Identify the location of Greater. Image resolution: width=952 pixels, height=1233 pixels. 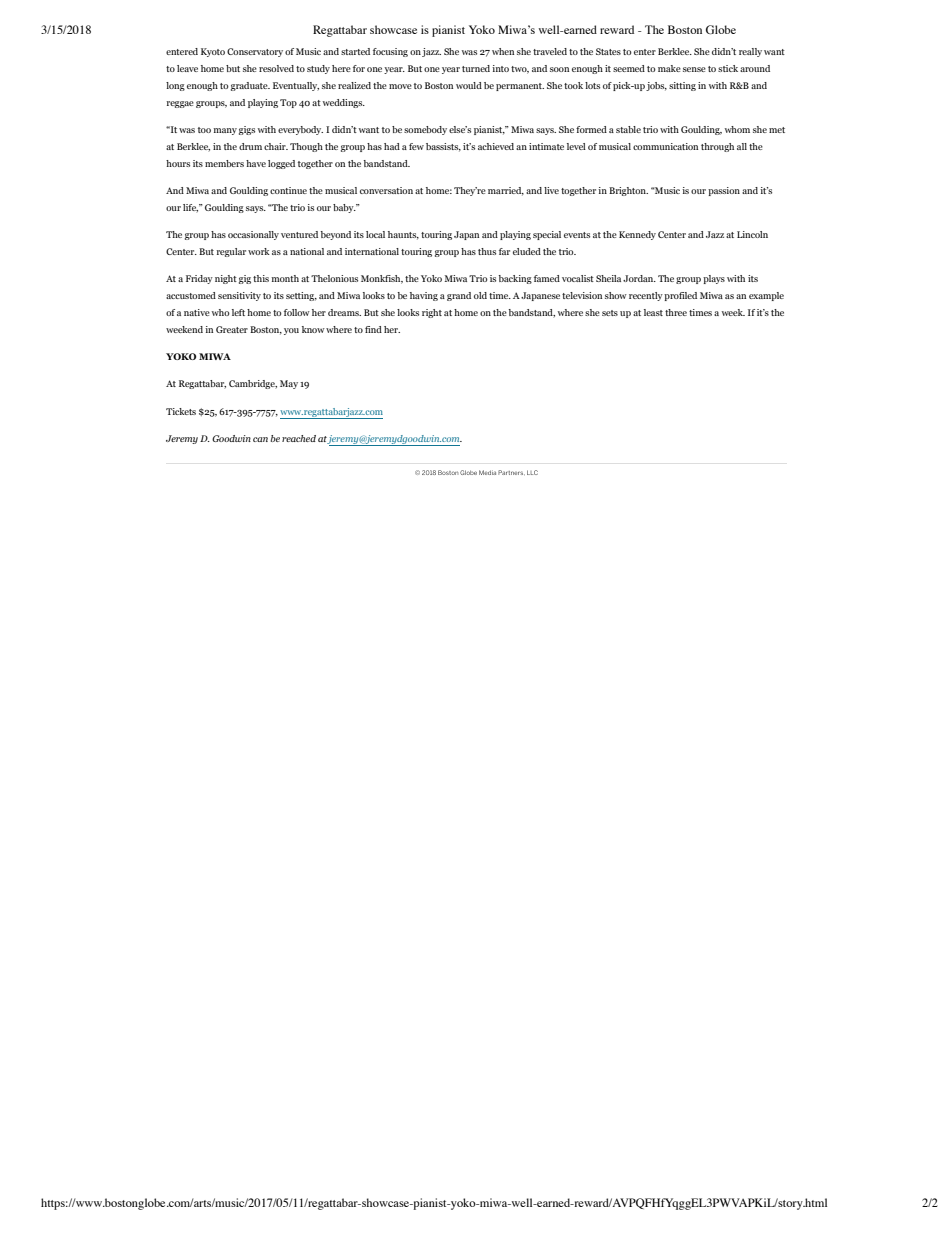
(232, 329).
